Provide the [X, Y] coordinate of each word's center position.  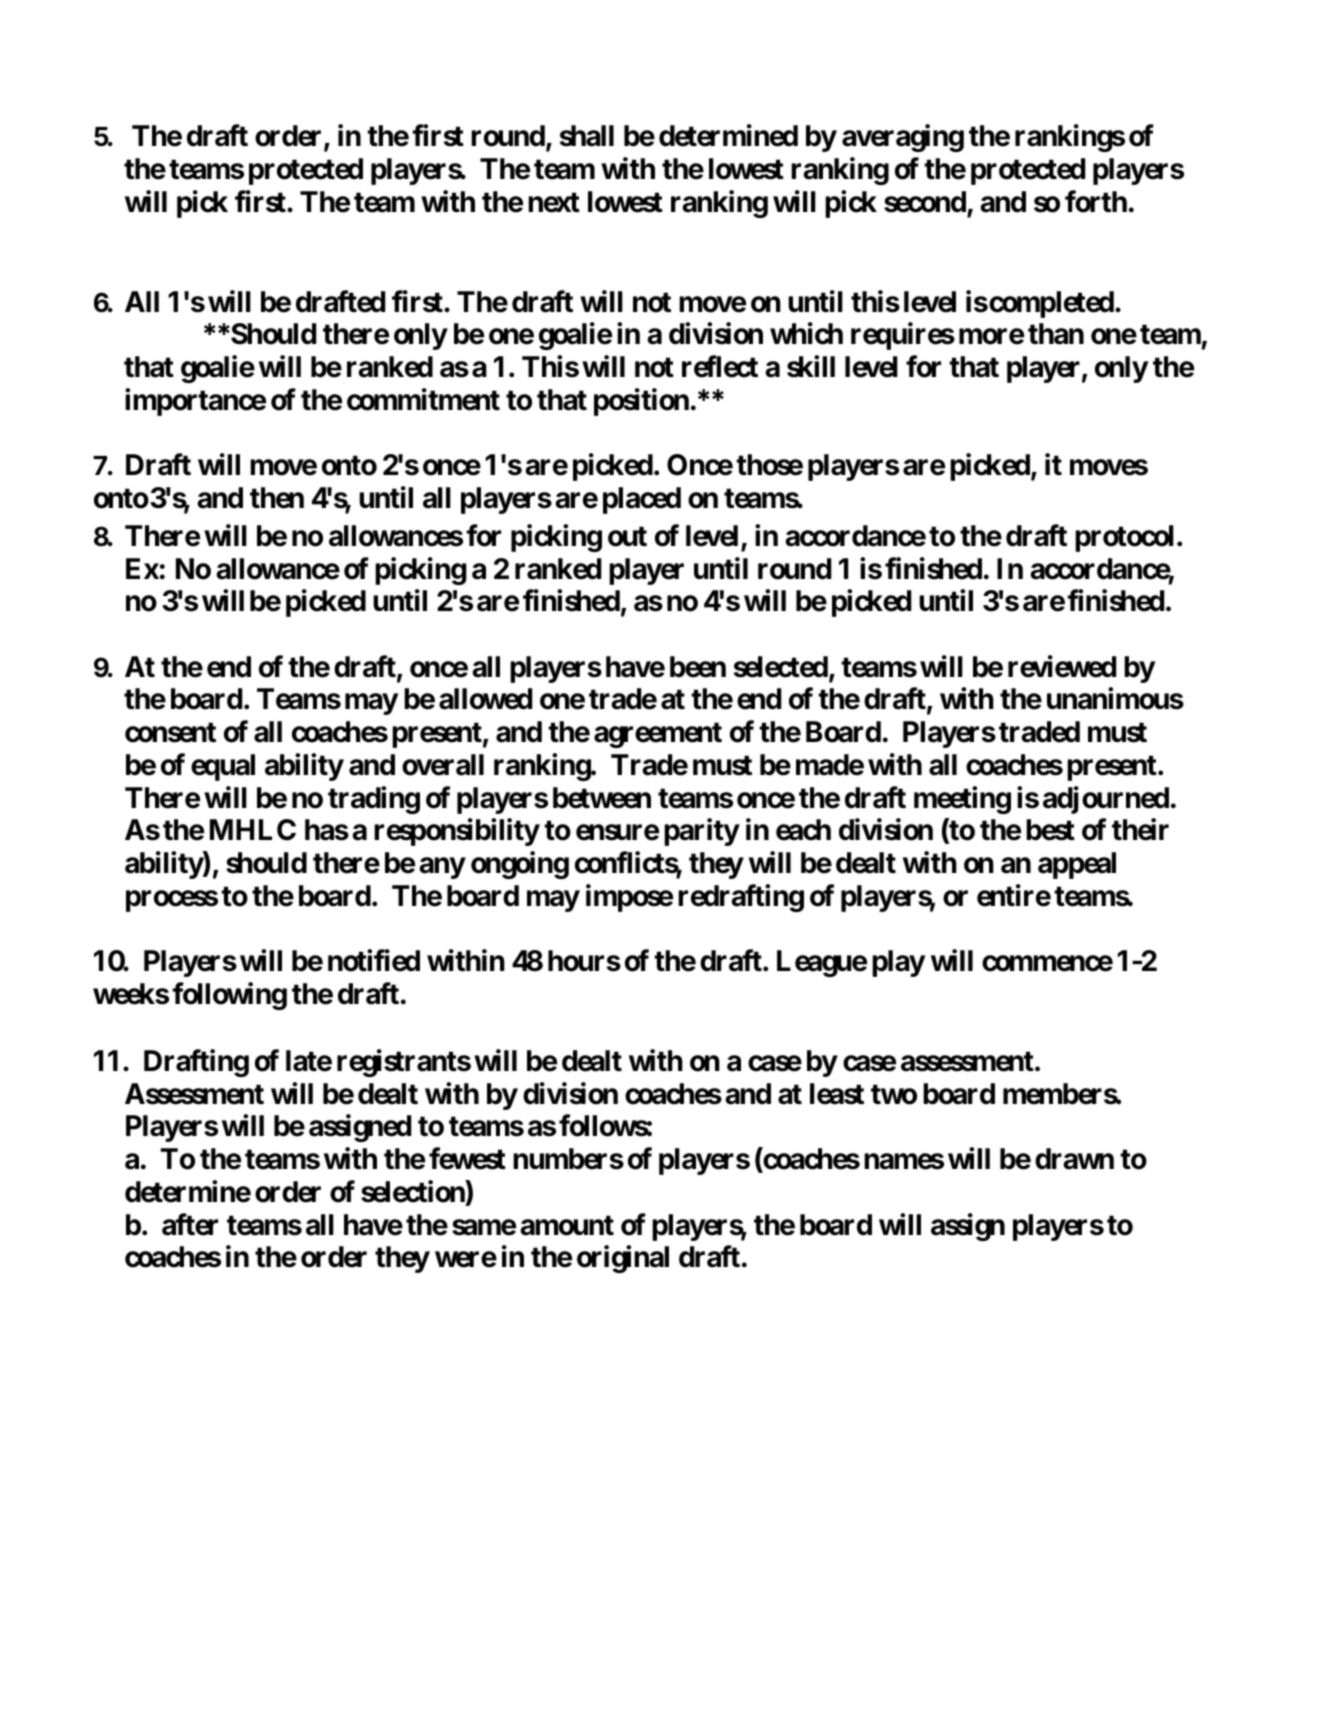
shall [587, 136]
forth [1096, 201]
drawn [1074, 1159]
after [190, 1224]
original [623, 1259]
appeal [1077, 865]
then [277, 498]
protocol [1124, 538]
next [554, 202]
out [627, 536]
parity [701, 832]
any [442, 868]
